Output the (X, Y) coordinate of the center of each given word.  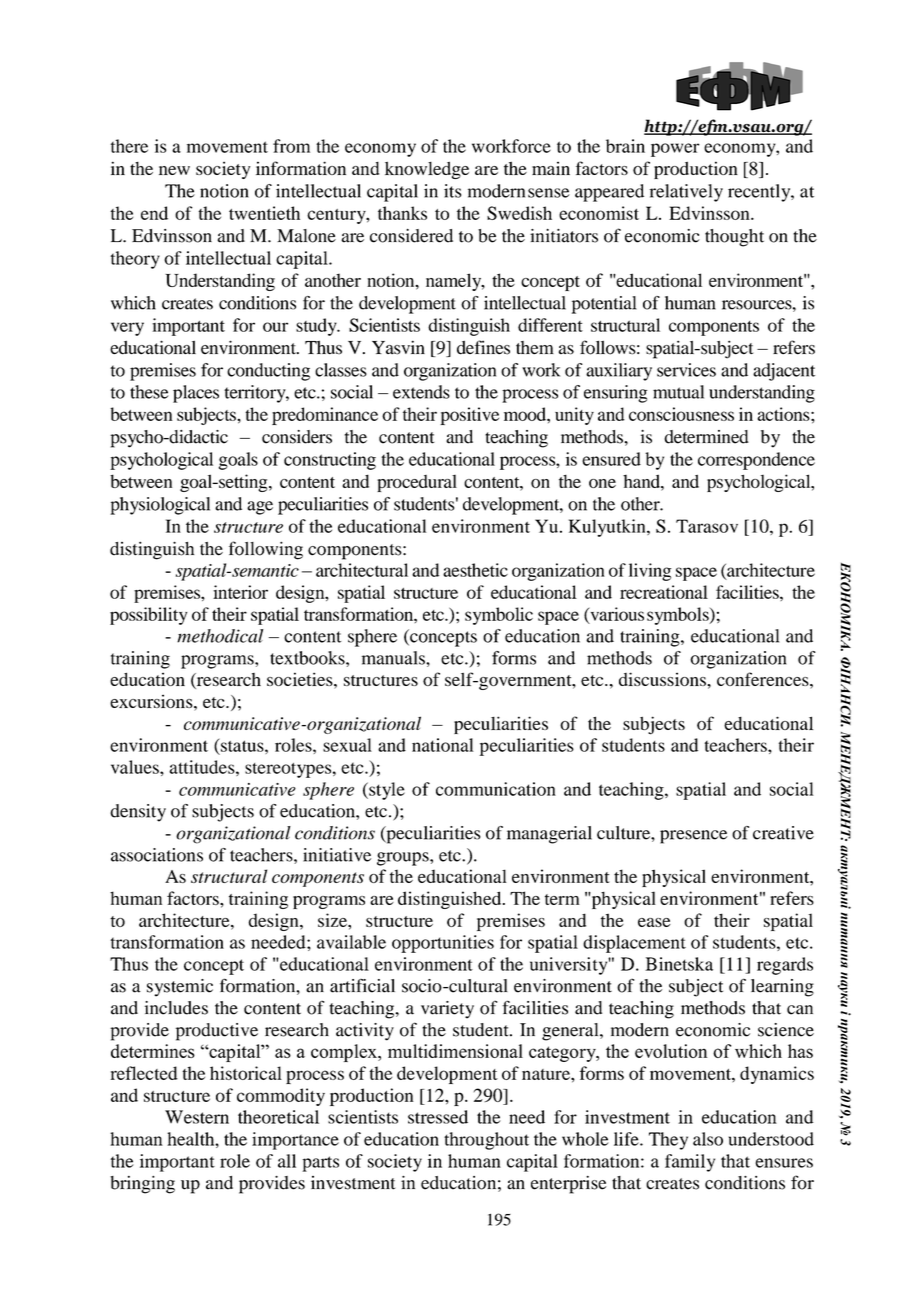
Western (197, 1117)
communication (496, 789)
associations (157, 855)
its (452, 191)
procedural (417, 483)
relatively (686, 193)
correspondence (756, 461)
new (174, 170)
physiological (160, 506)
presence (693, 837)
